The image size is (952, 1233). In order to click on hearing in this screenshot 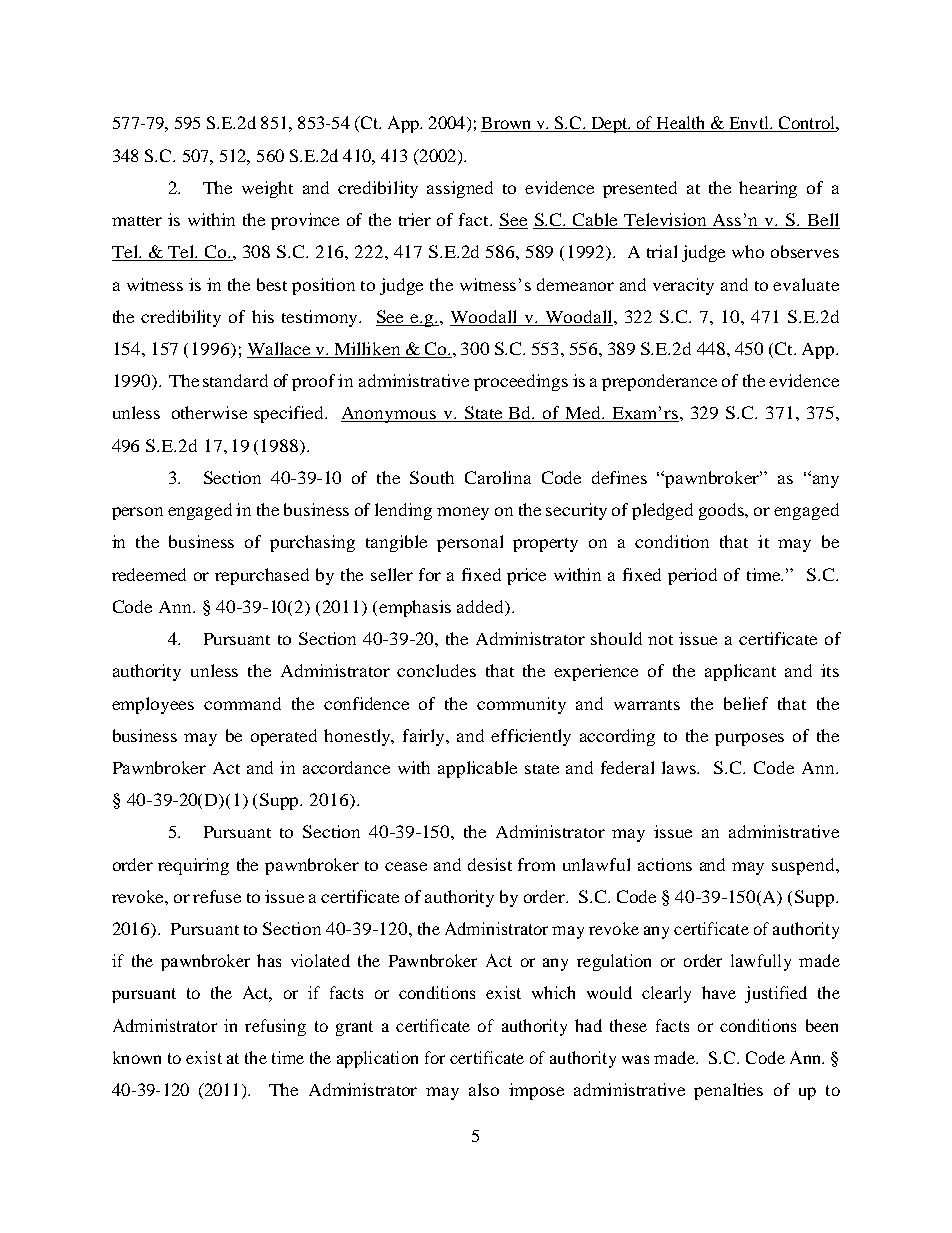, I will do `click(768, 189)`.
